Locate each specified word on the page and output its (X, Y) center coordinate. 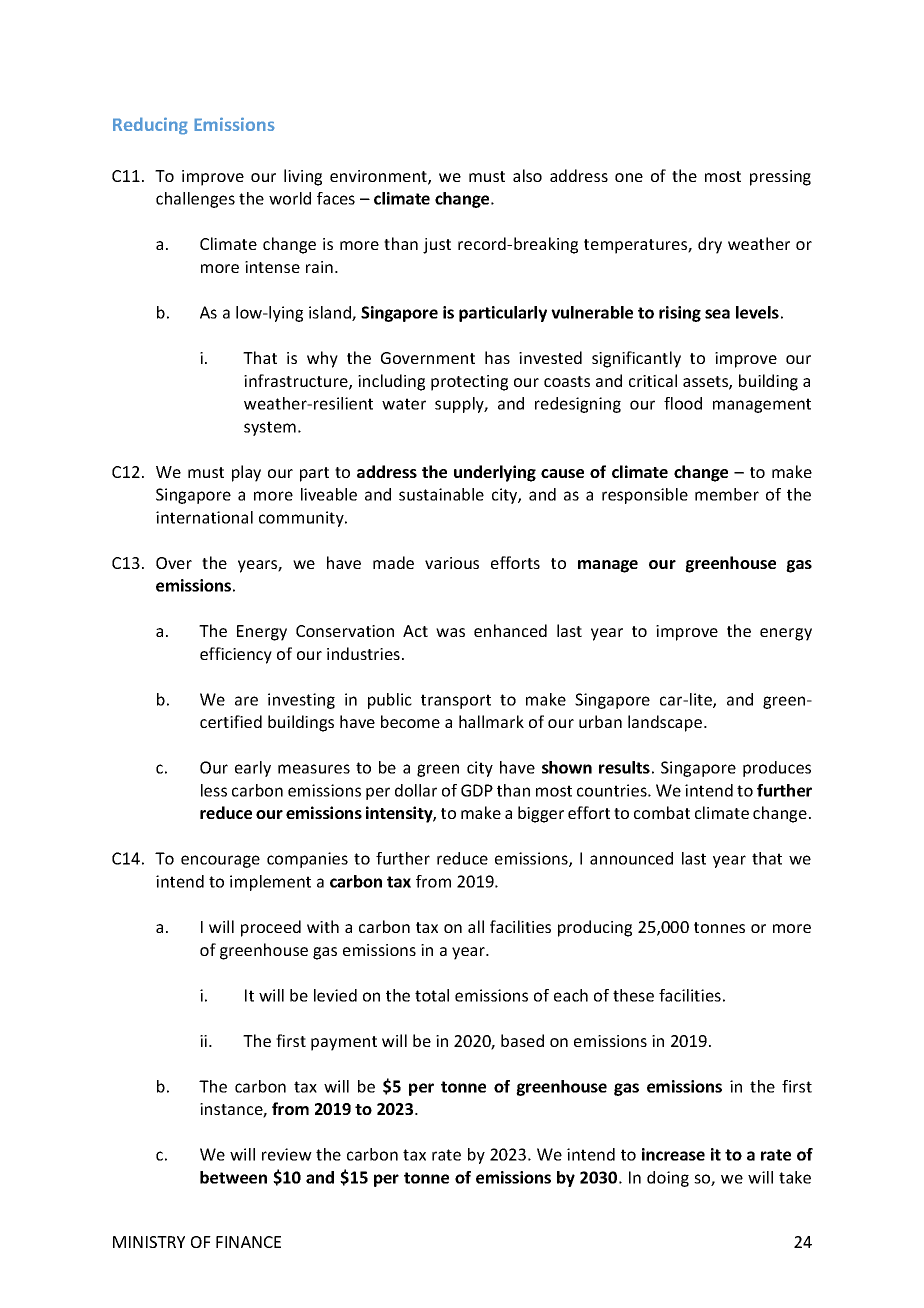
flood (683, 403)
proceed (271, 928)
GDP (477, 790)
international (204, 517)
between (233, 1177)
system (270, 428)
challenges (195, 200)
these (633, 995)
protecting (469, 383)
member (727, 494)
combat (662, 812)
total (432, 995)
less (214, 790)
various (452, 563)
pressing (780, 178)
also (527, 175)
